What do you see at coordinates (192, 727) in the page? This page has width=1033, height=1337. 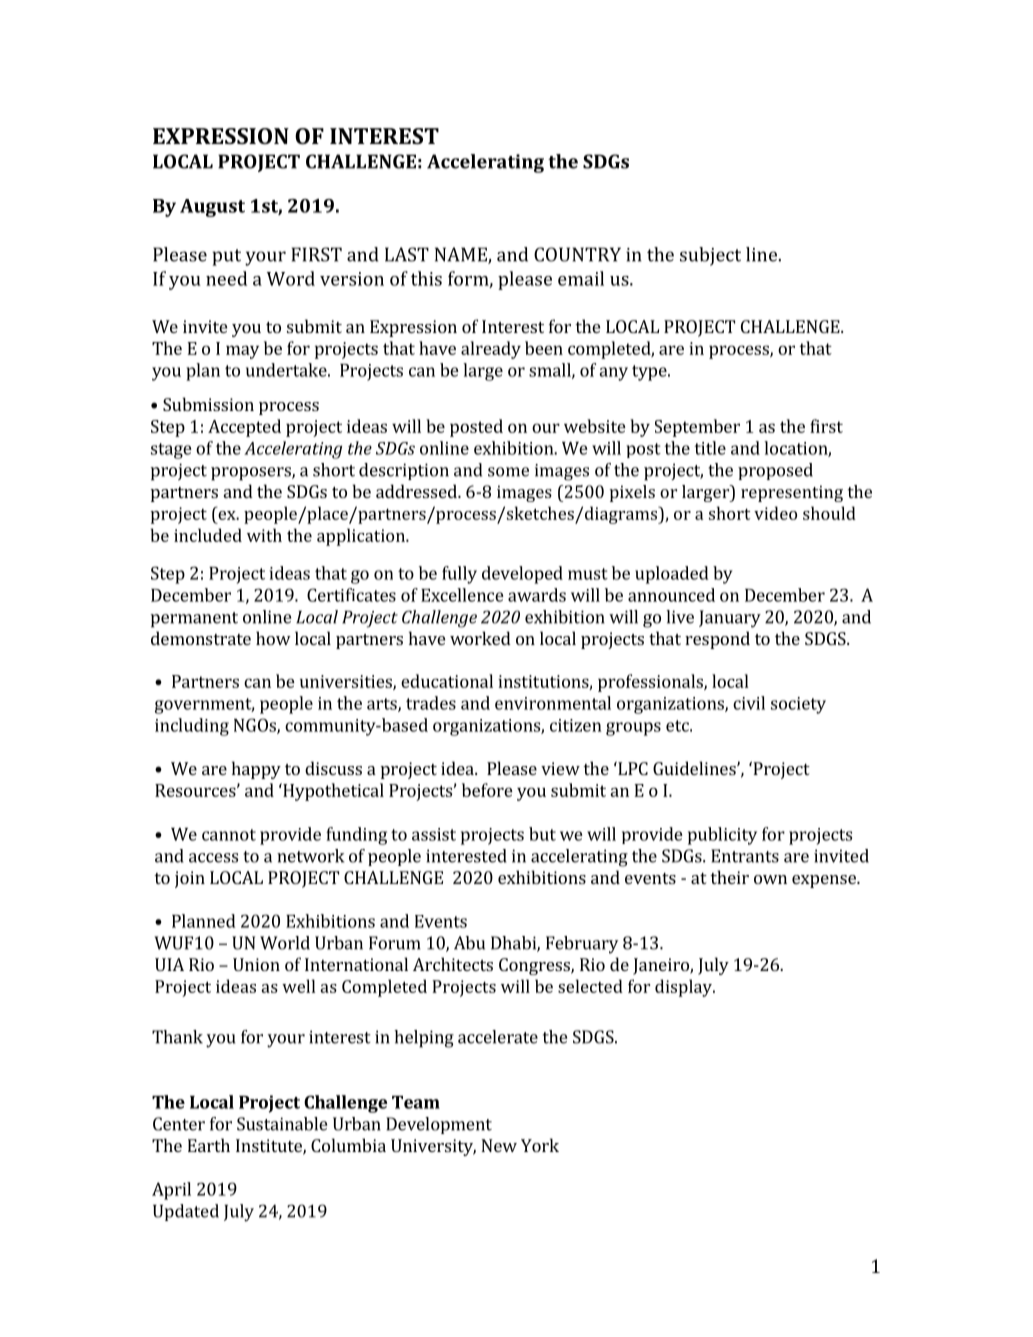 I see `including` at bounding box center [192, 727].
